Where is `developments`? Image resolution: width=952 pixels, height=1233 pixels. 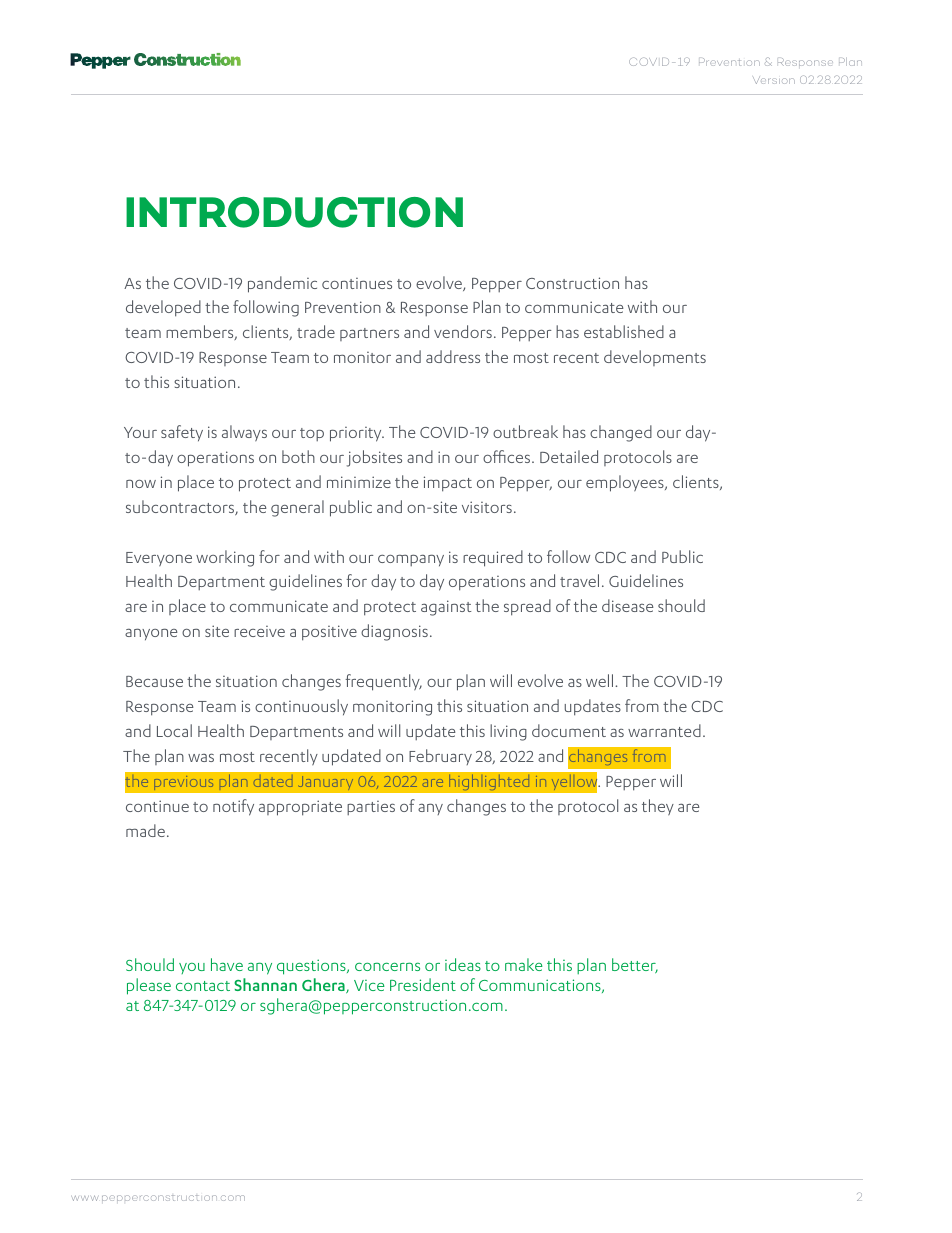
developments is located at coordinates (655, 358).
